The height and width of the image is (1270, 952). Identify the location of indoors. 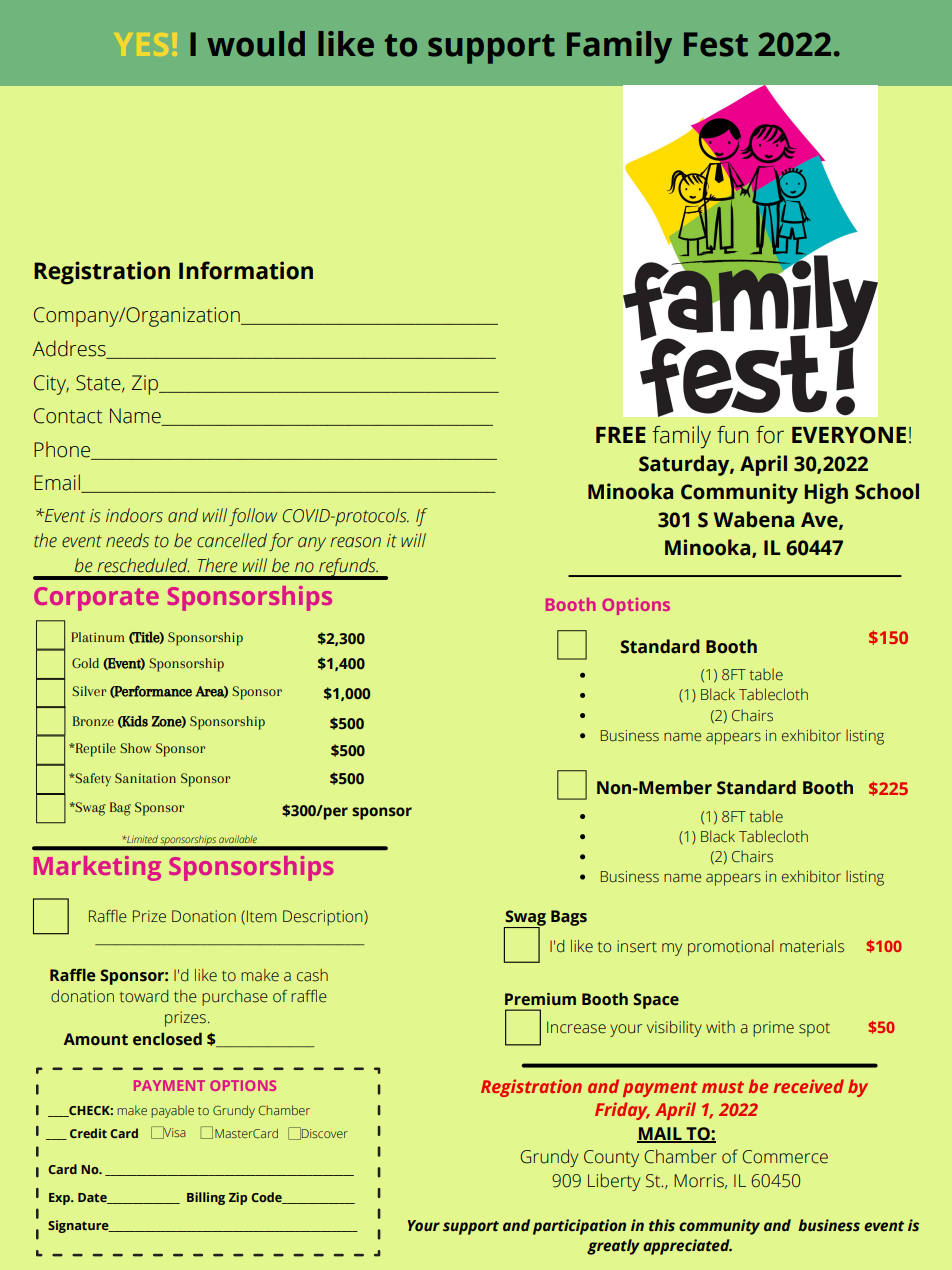
(134, 515).
